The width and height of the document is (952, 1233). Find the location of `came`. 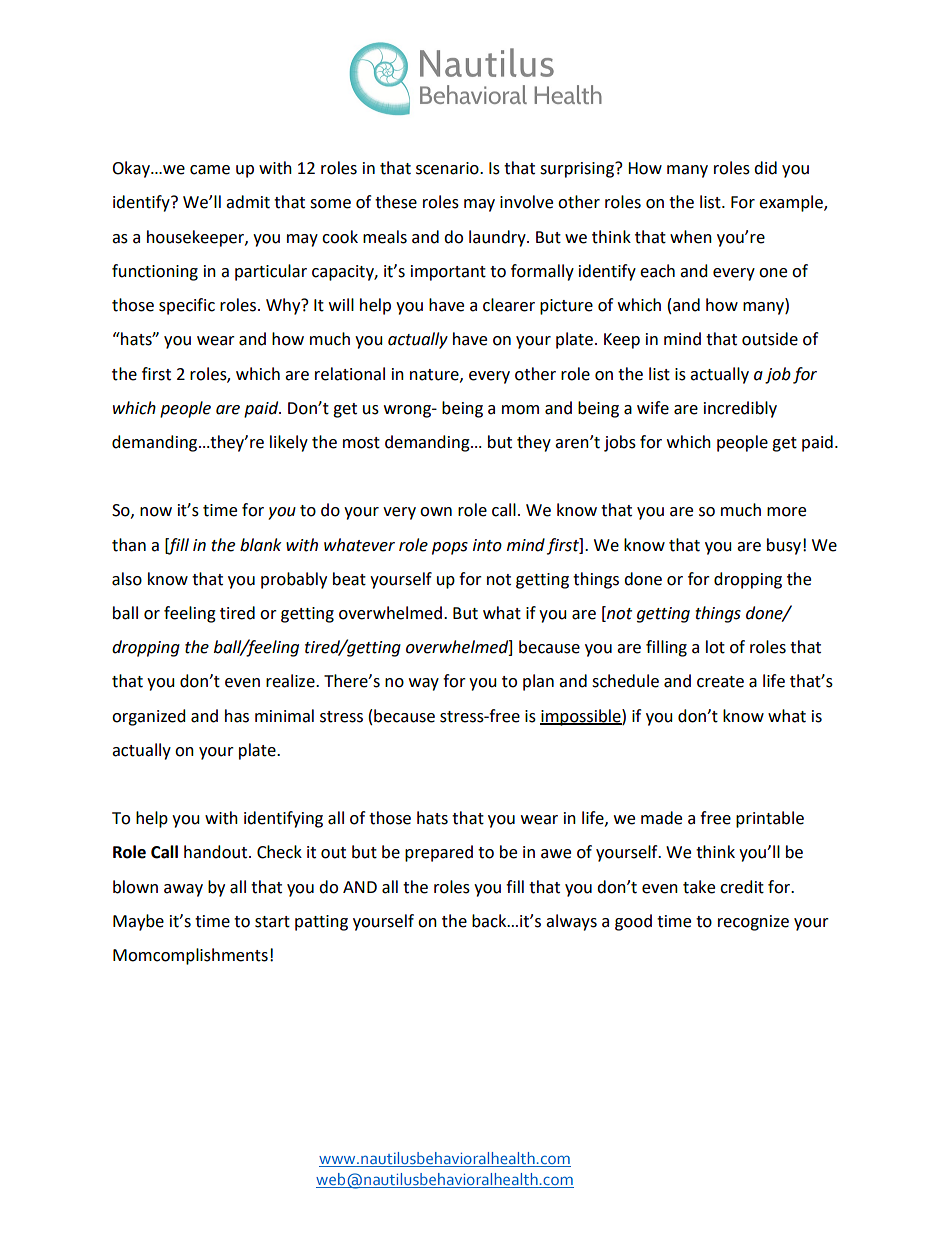

came is located at coordinates (210, 170).
